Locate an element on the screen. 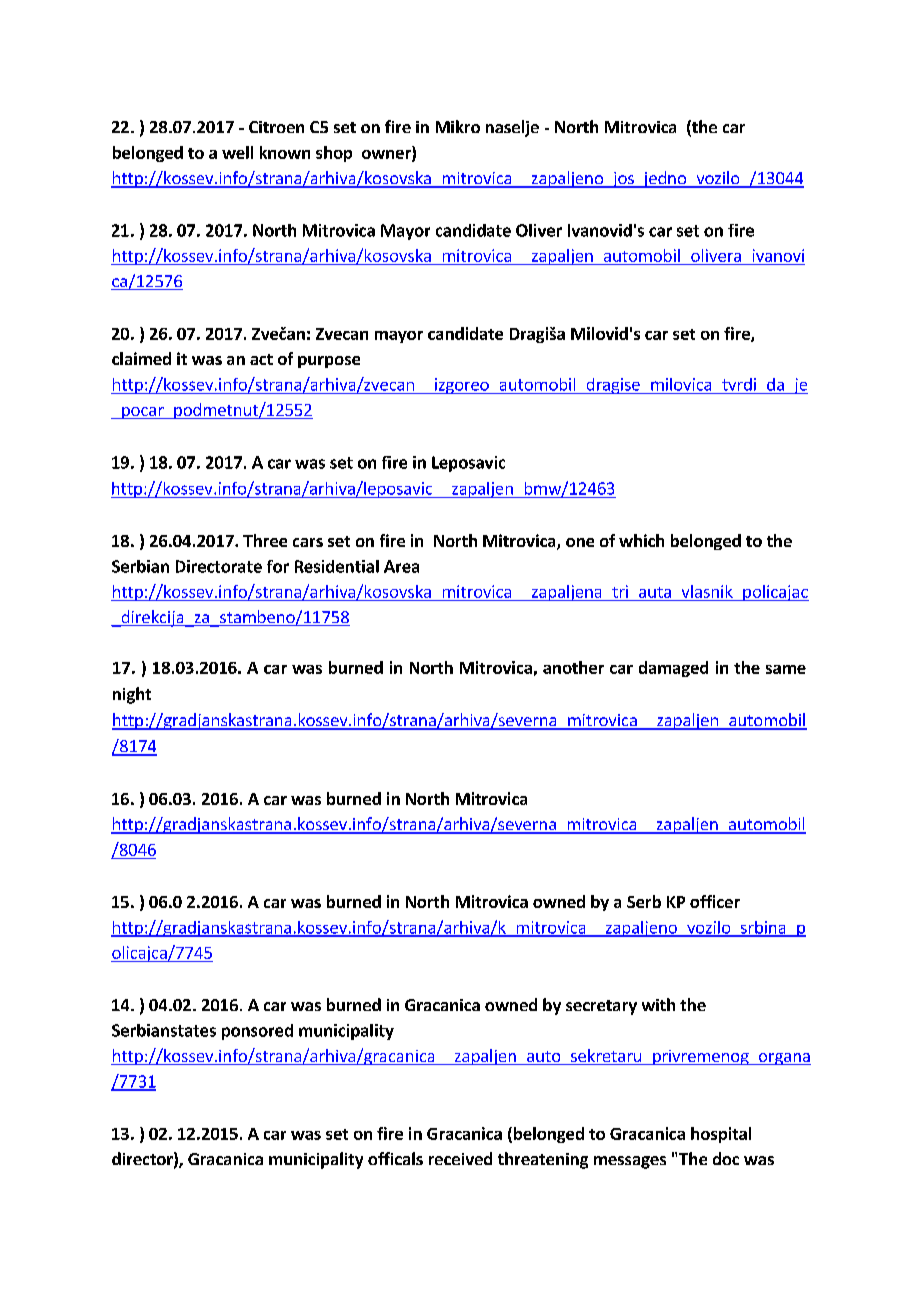 This screenshot has width=924, height=1308. which is located at coordinates (641, 540).
